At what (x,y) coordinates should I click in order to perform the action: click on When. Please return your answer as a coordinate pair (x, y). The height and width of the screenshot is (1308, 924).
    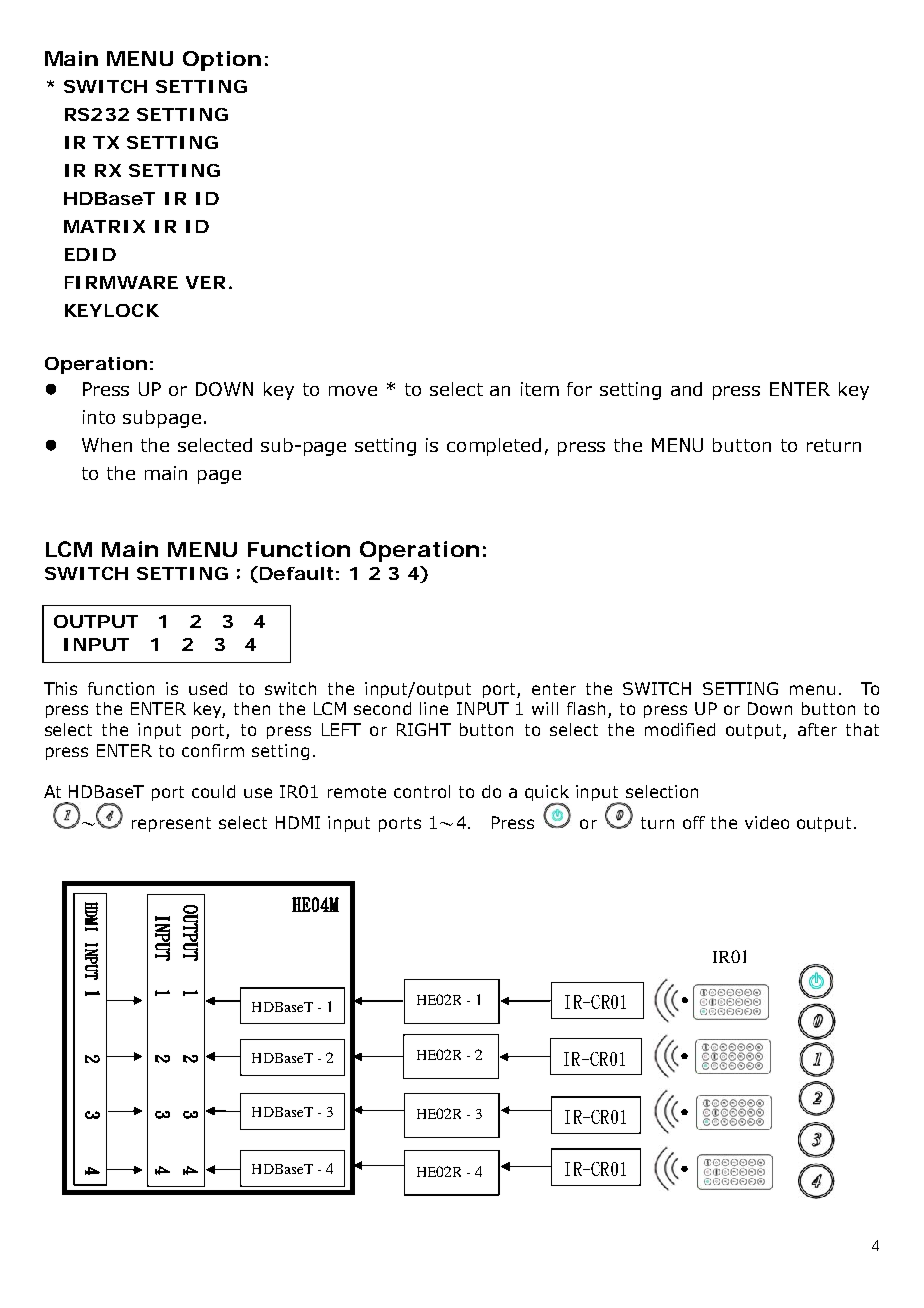
    Looking at the image, I should click on (107, 445).
